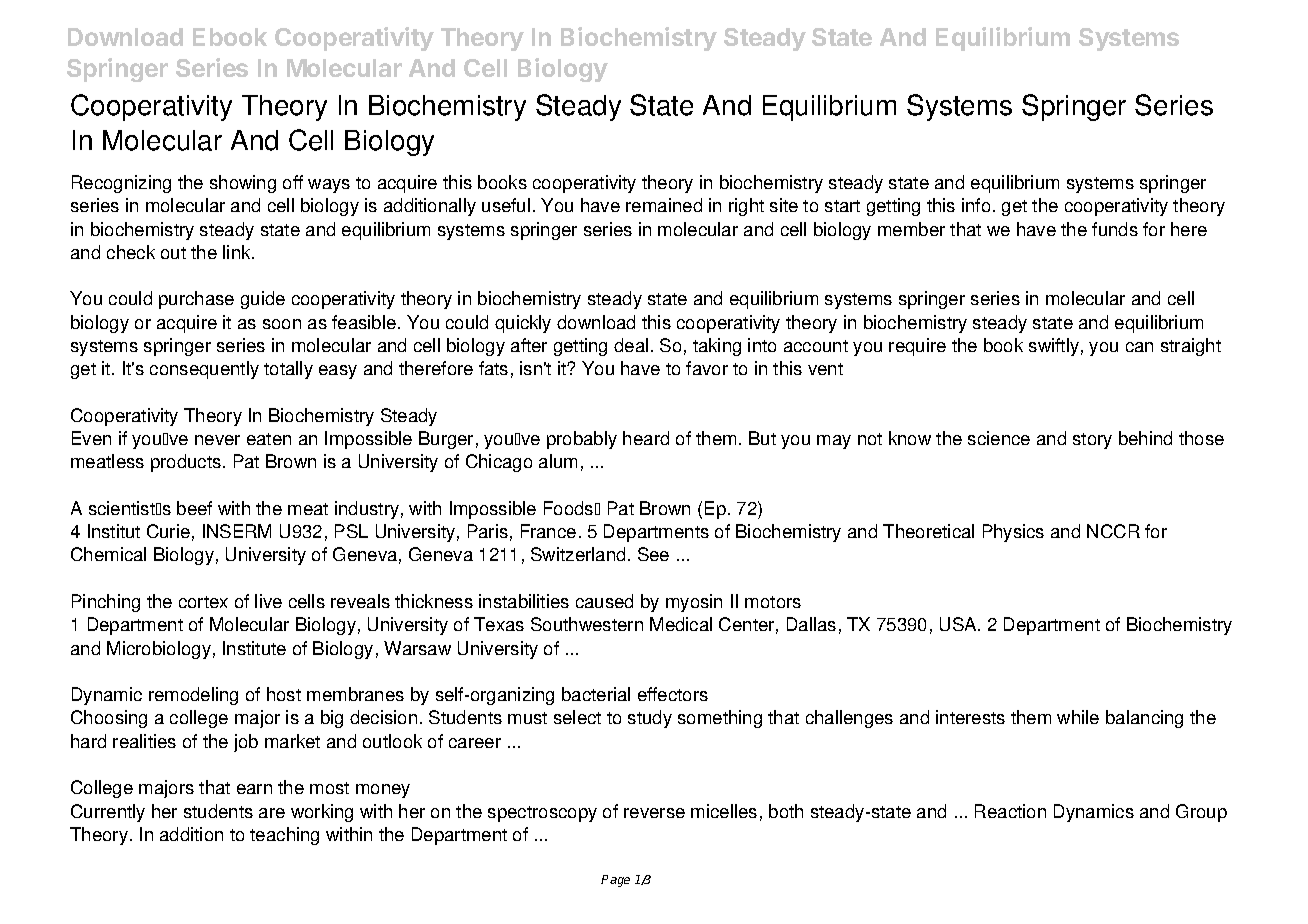  Describe the element at coordinates (237, 531) in the screenshot. I see `INSERM` at that location.
